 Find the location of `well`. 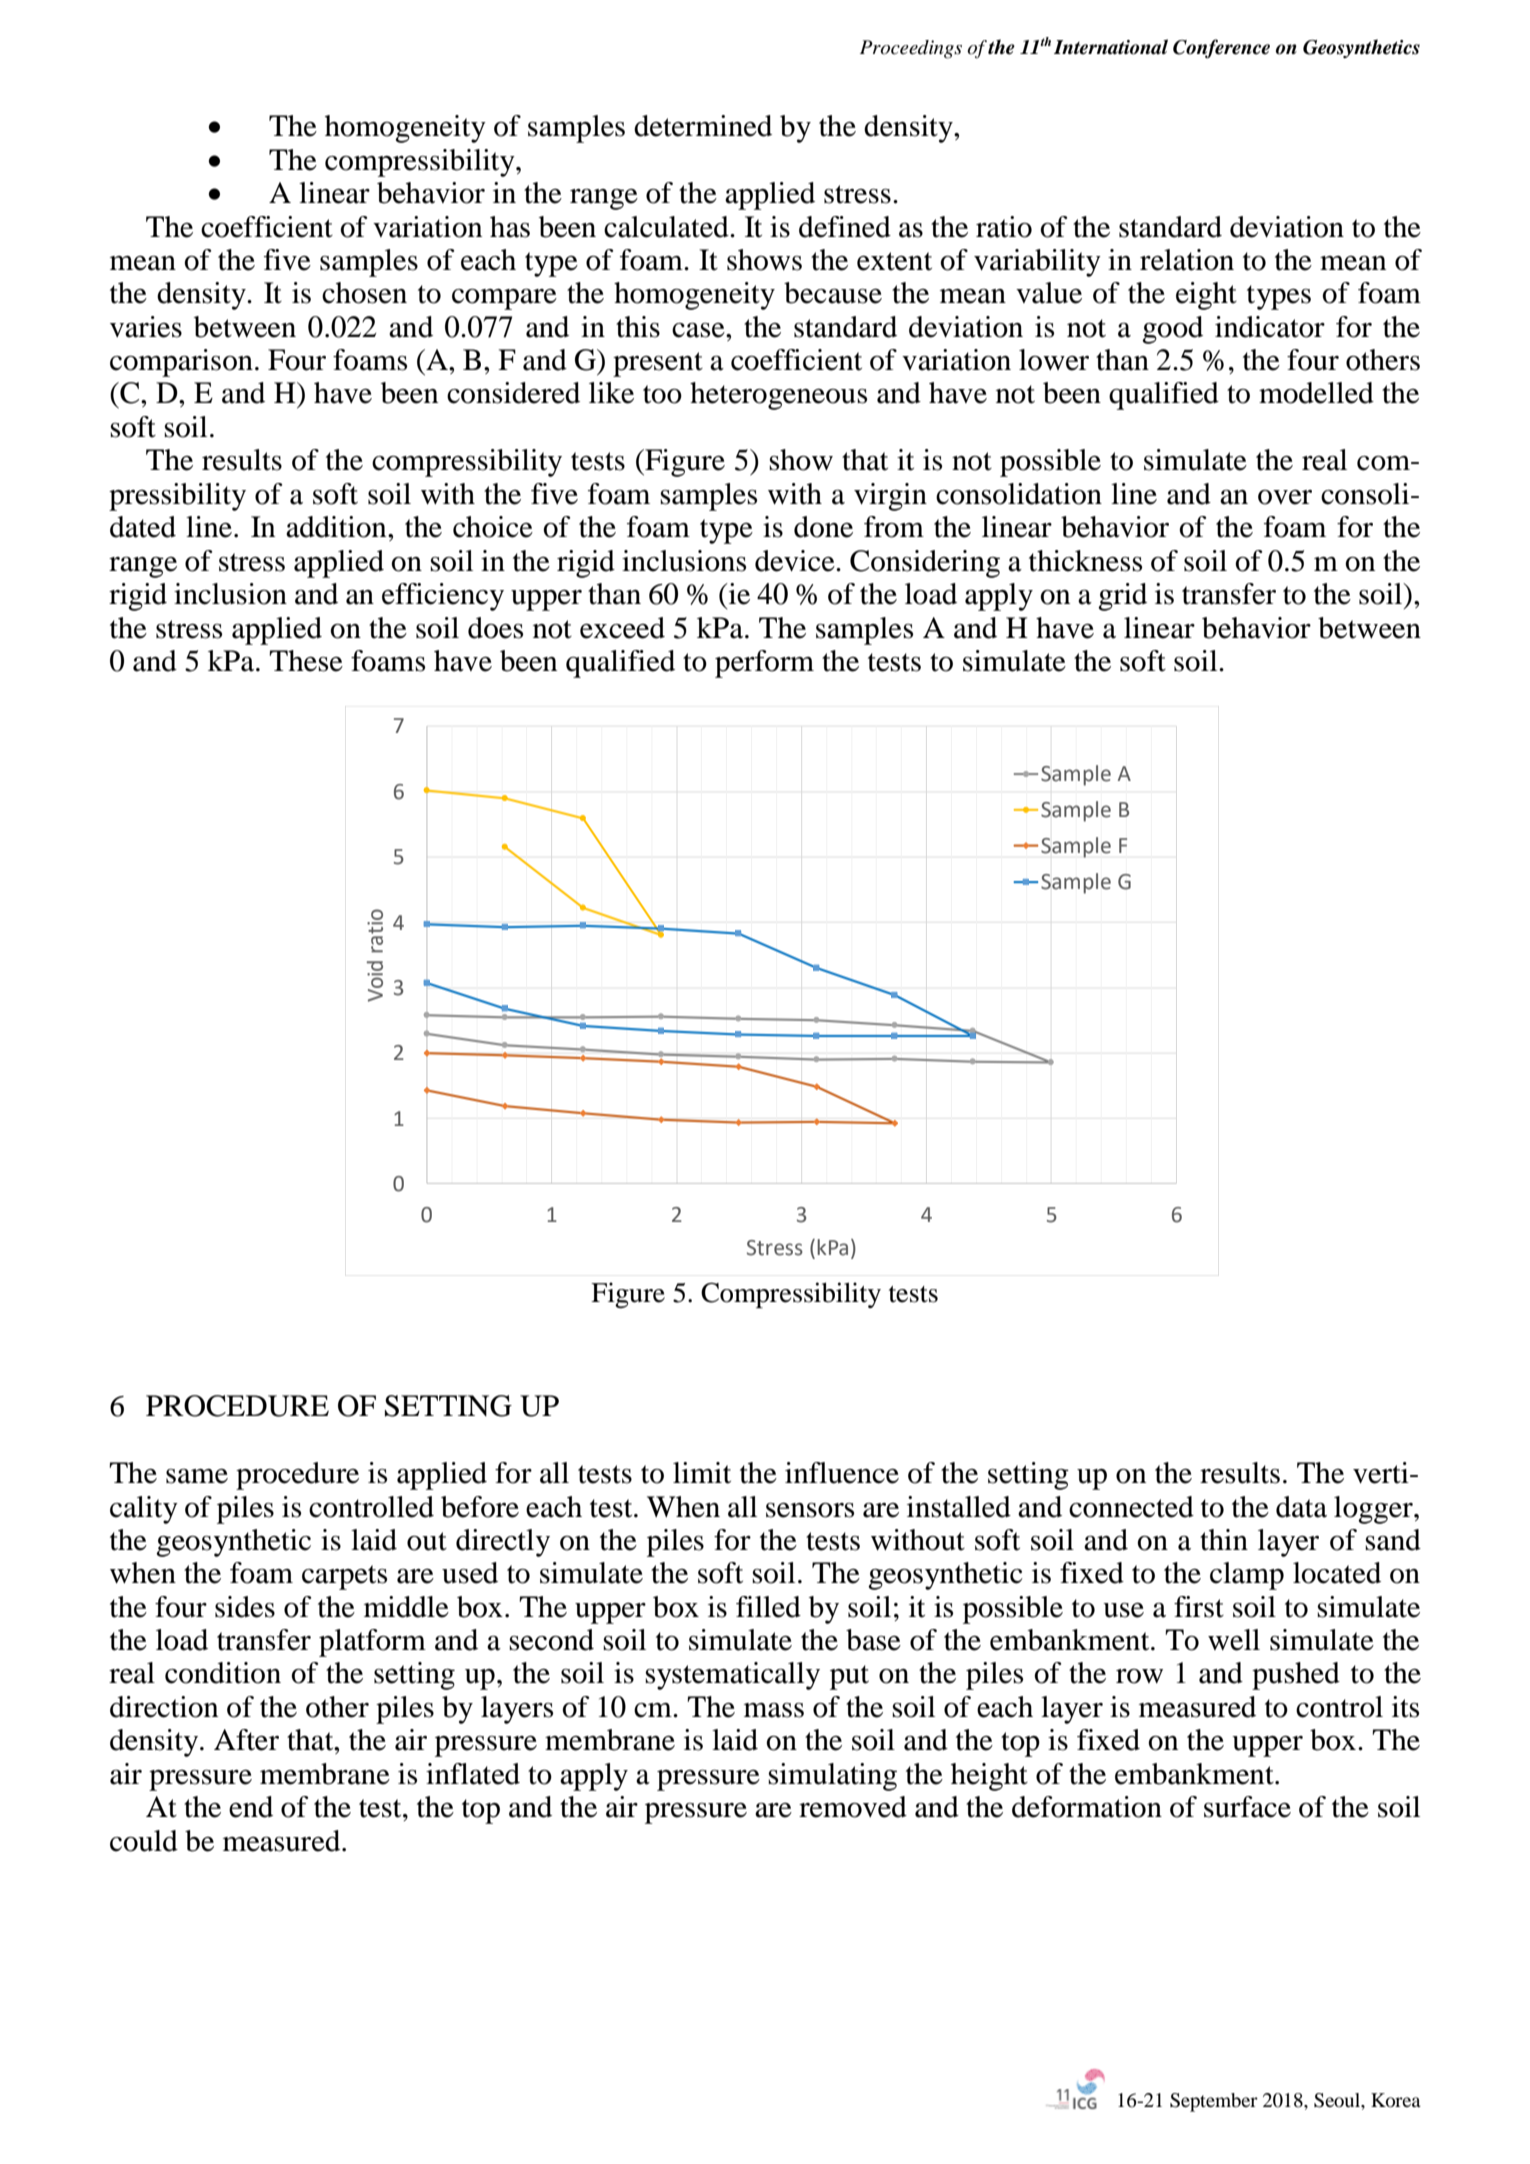

well is located at coordinates (1234, 1640).
